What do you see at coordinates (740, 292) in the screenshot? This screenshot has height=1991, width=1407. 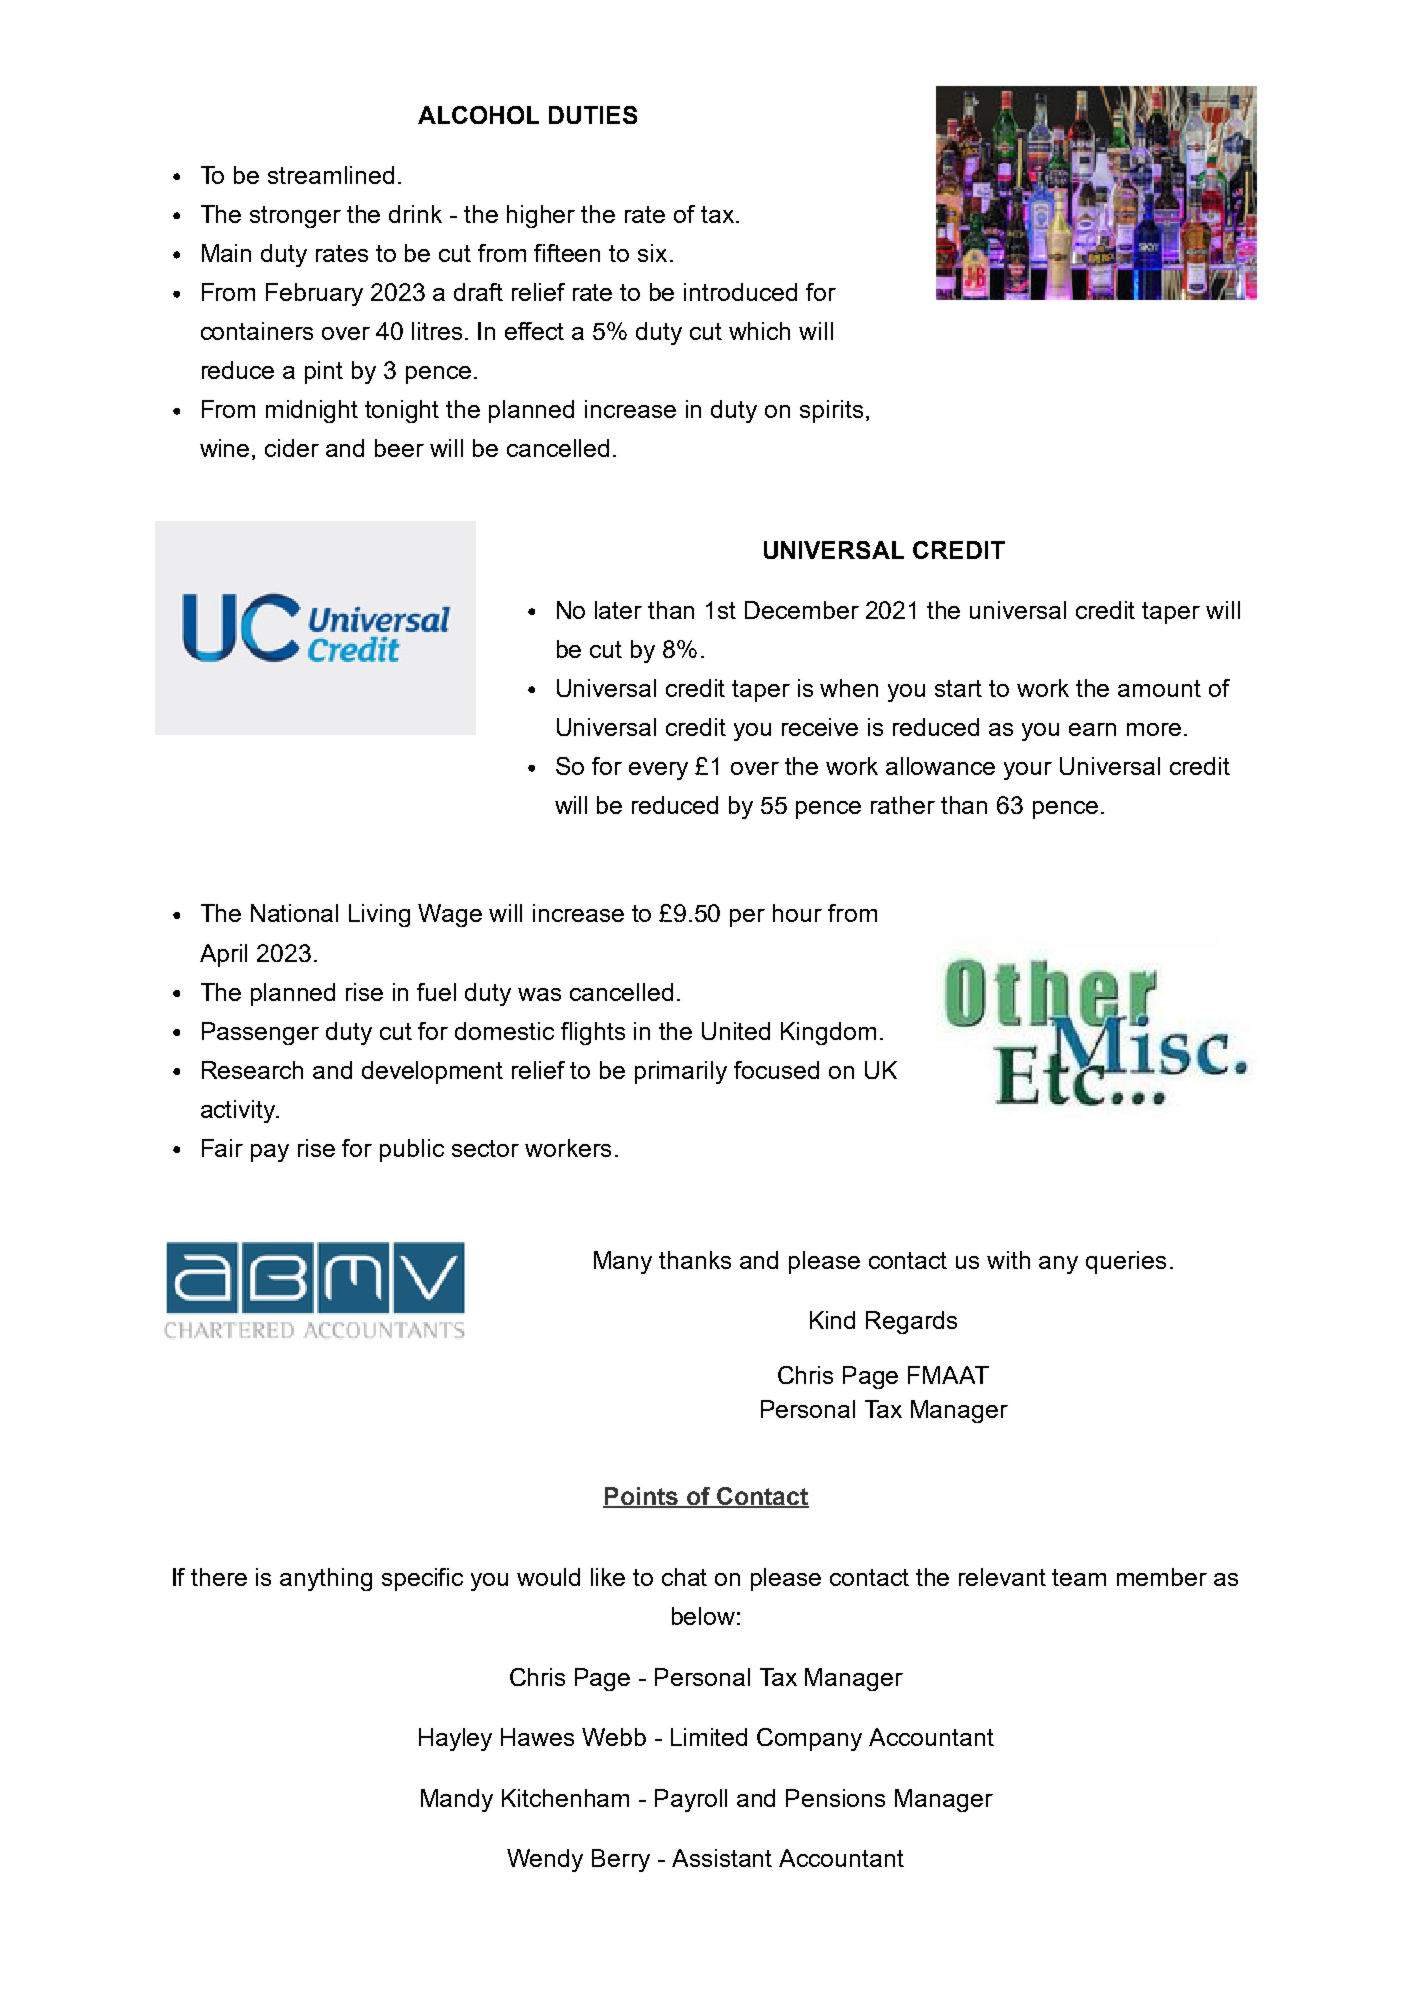 I see `introduced` at bounding box center [740, 292].
